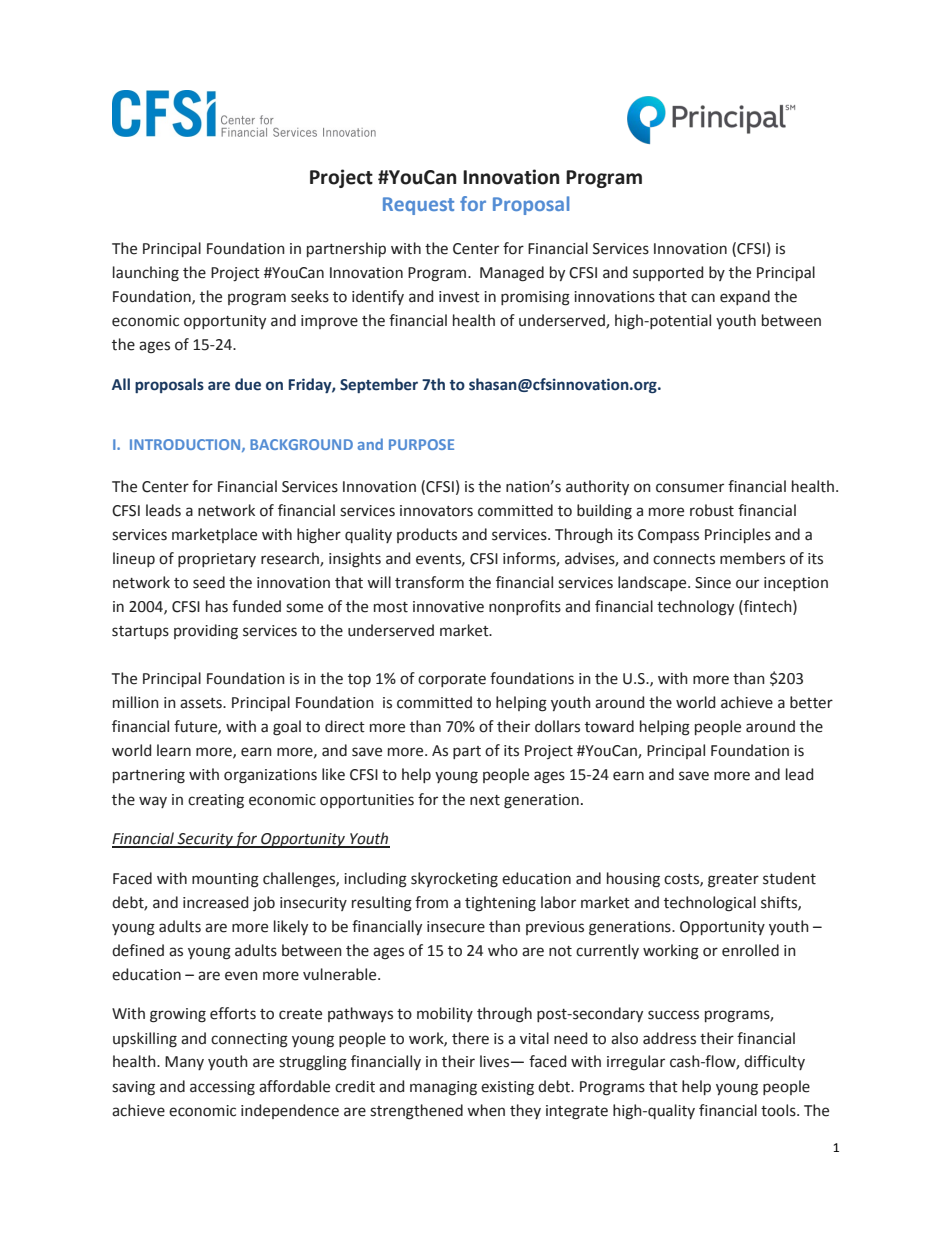  What do you see at coordinates (454, 880) in the image?
I see `skyrocketing` at bounding box center [454, 880].
